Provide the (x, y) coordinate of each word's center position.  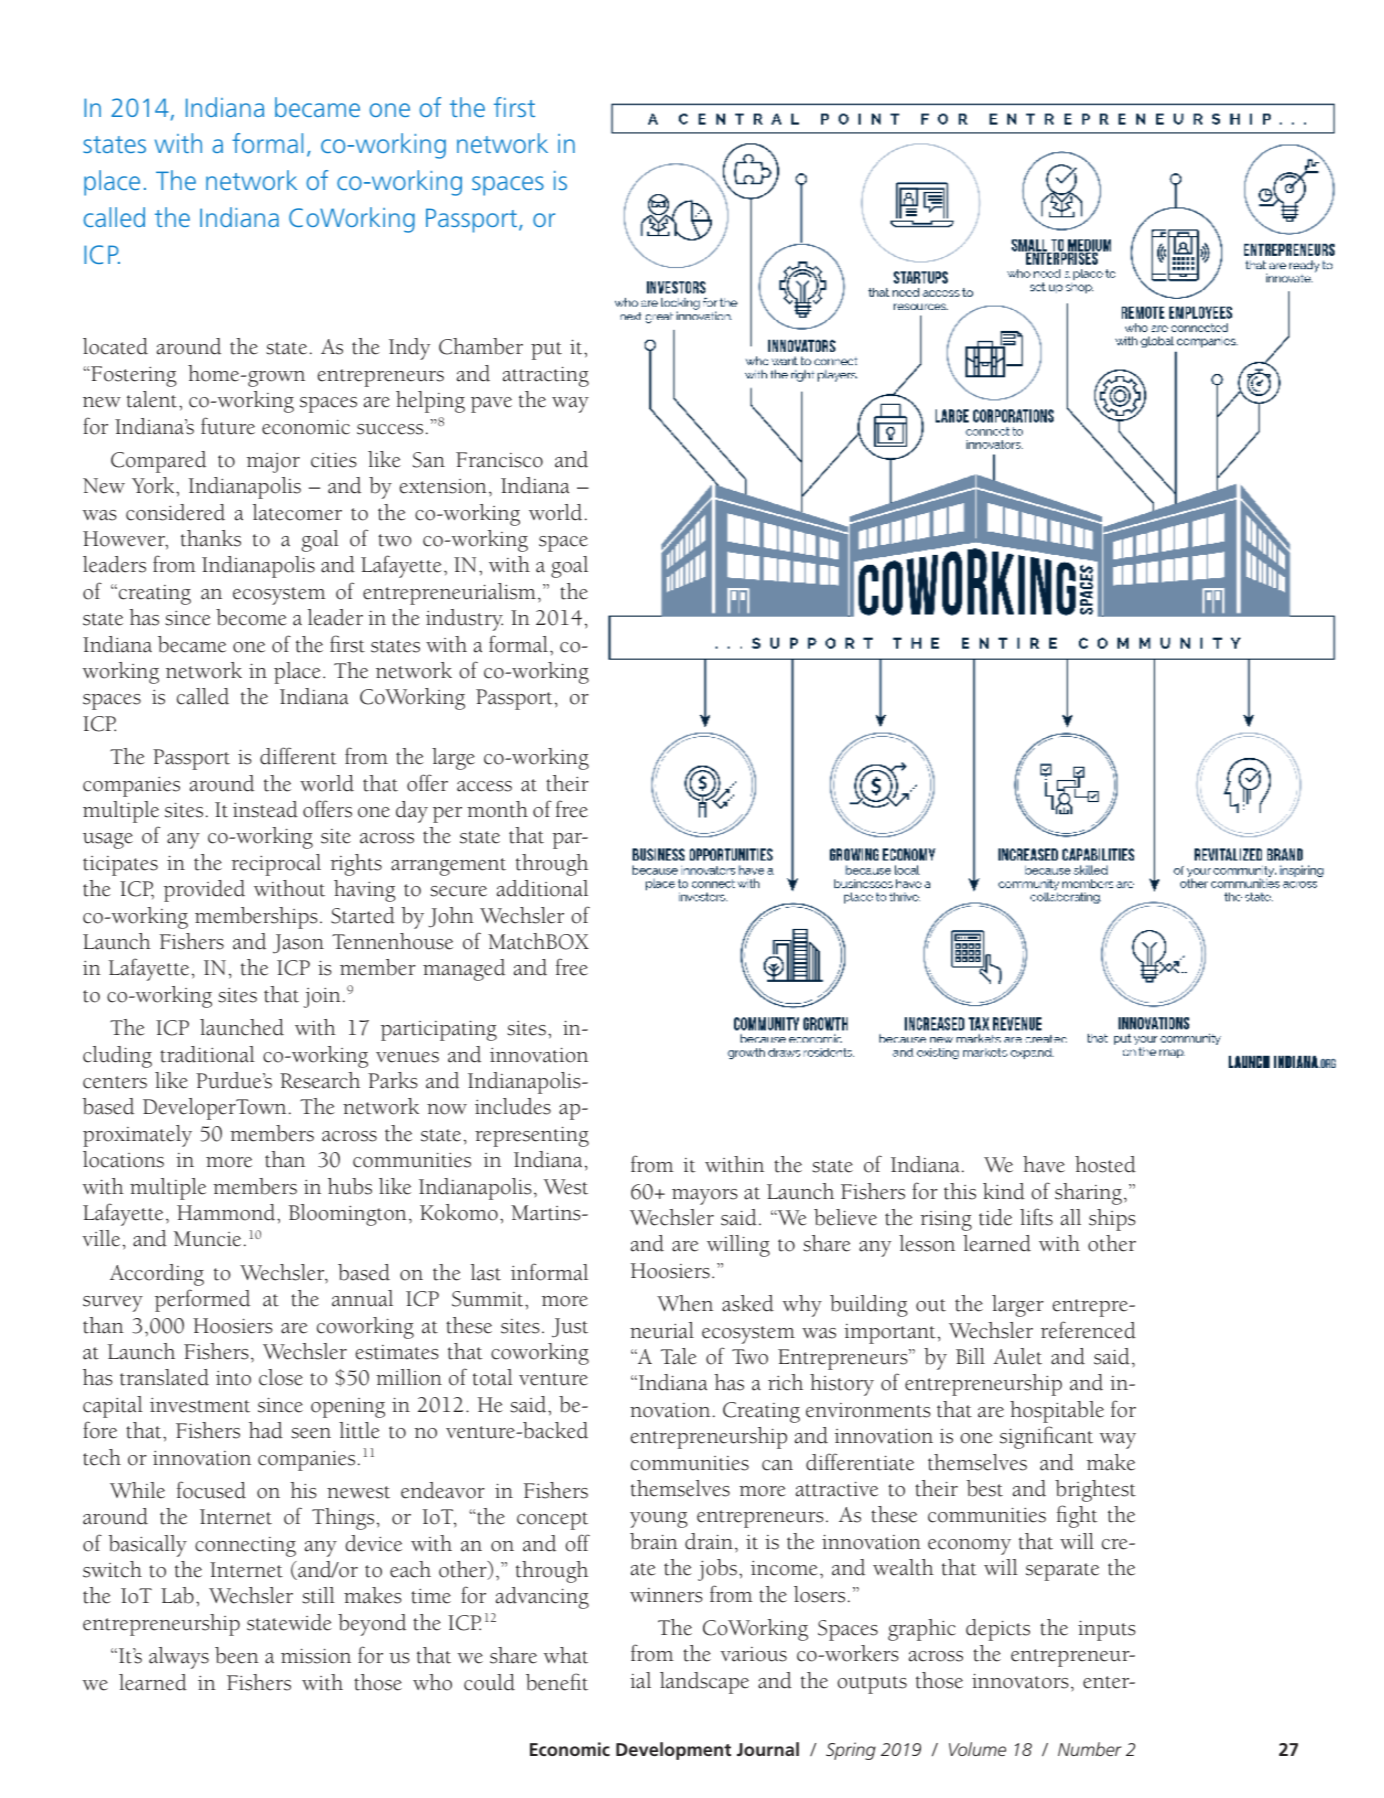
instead (265, 809)
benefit (557, 1682)
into (233, 1378)
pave (491, 405)
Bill (970, 1356)
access (484, 786)
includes (513, 1106)
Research (320, 1080)
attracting (546, 376)
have (1044, 1164)
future (228, 426)
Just (570, 1328)
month (497, 809)
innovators (1020, 1681)
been (237, 1655)
